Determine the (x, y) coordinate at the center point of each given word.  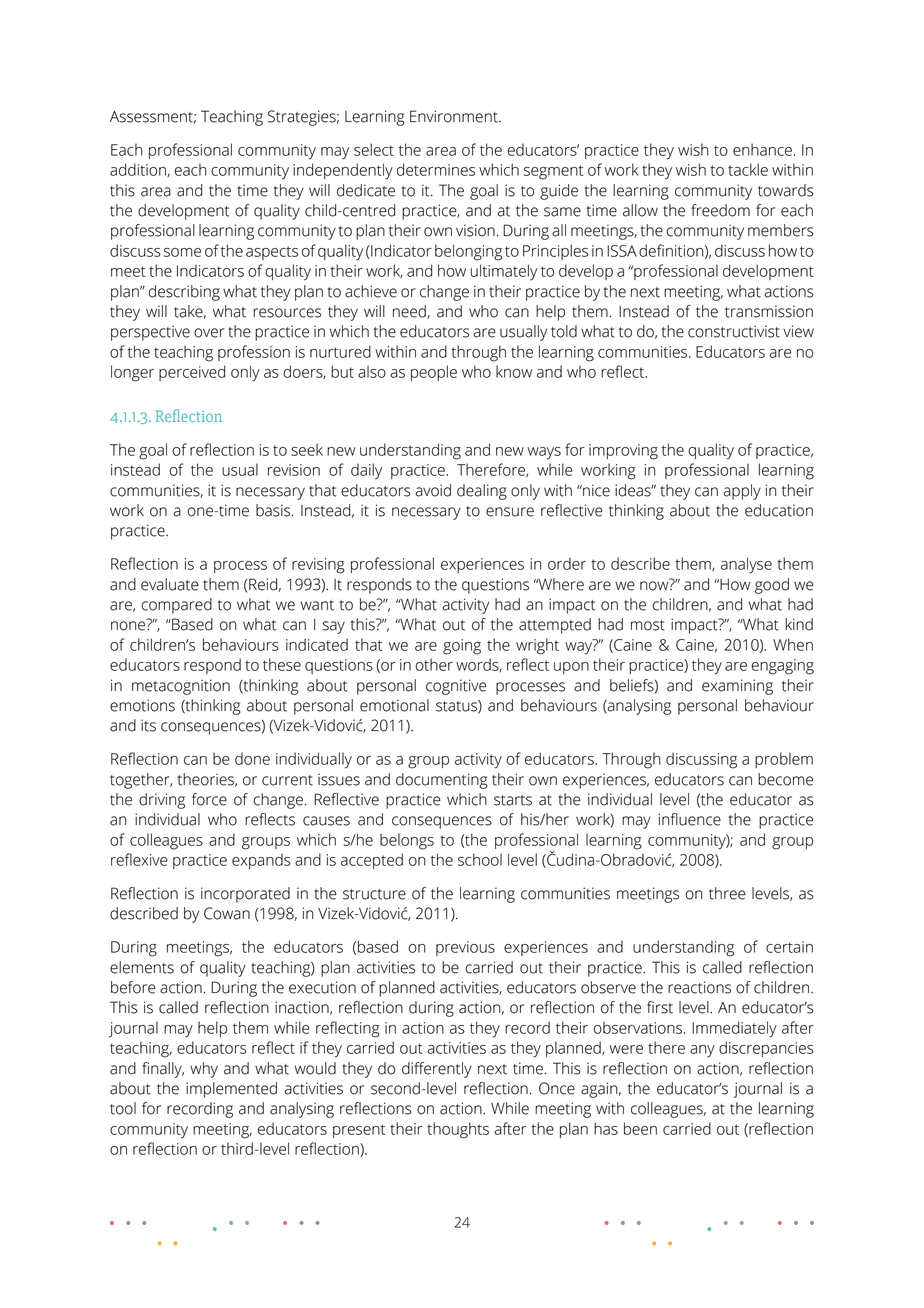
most (648, 625)
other (434, 664)
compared (176, 606)
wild (717, 170)
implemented (231, 1090)
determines (436, 169)
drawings (171, 190)
